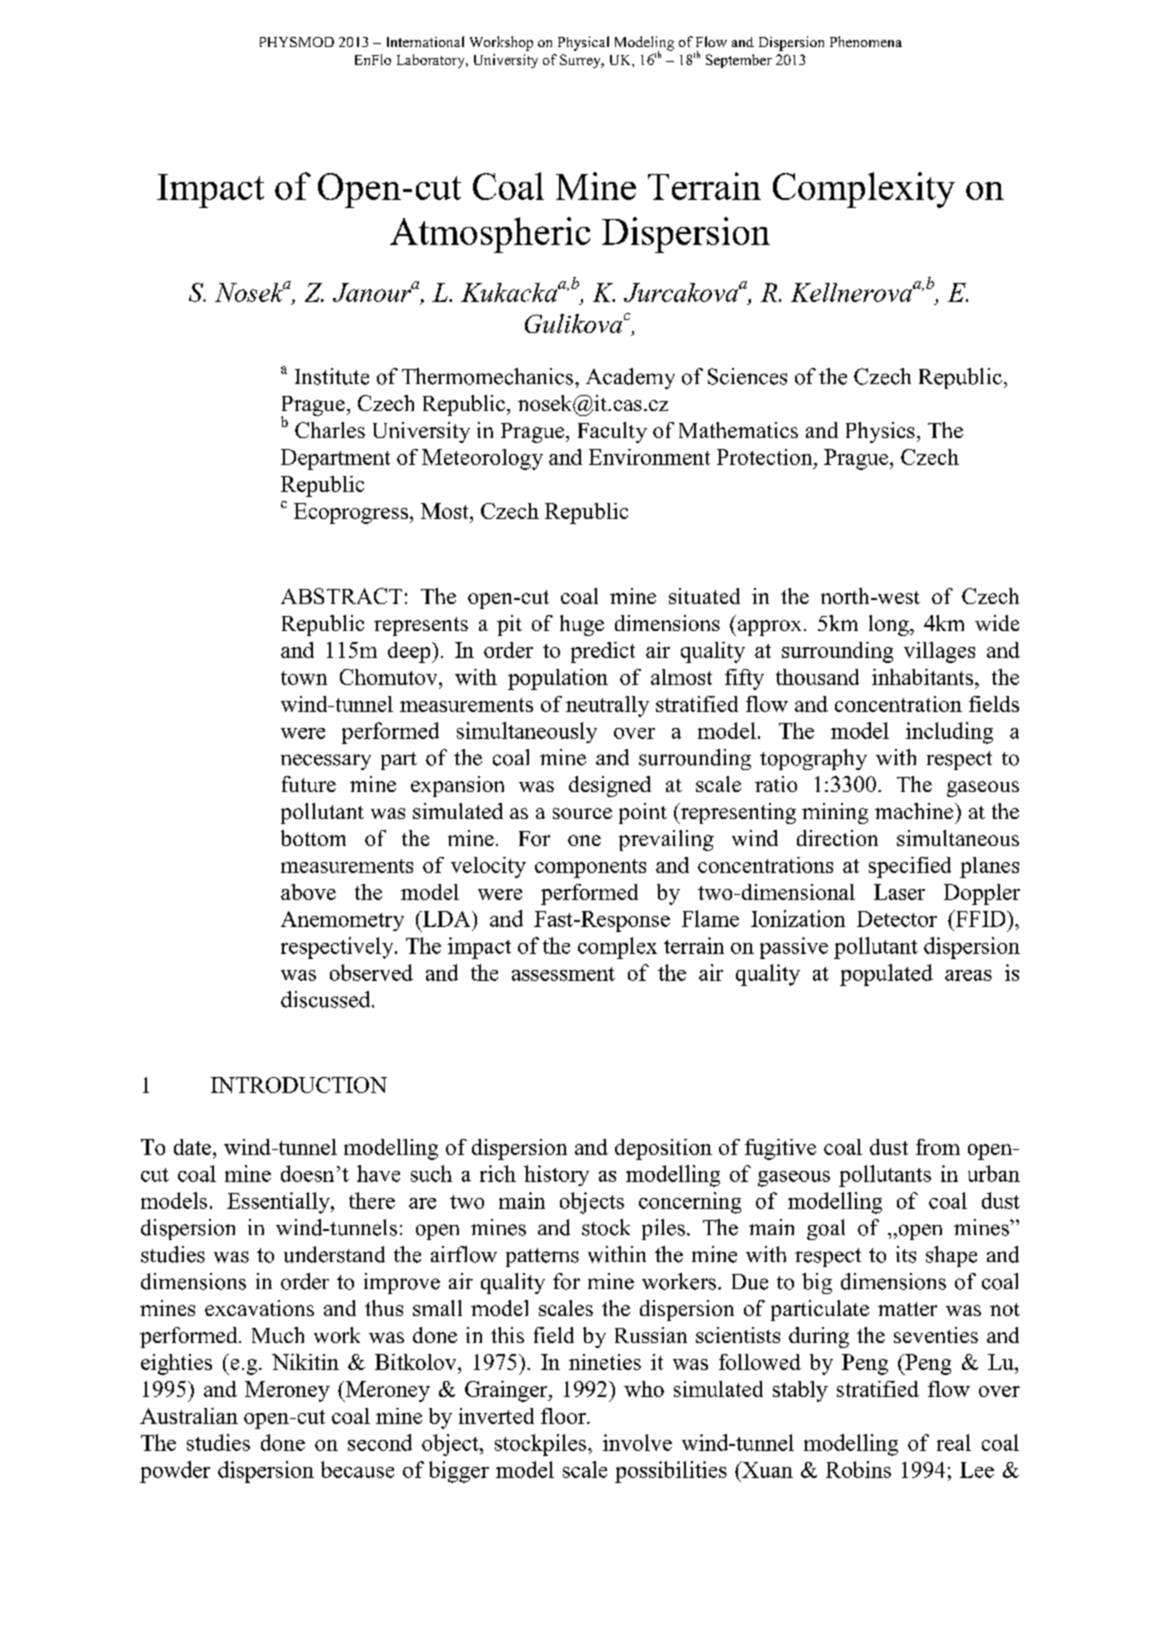 This page has height=1641, width=1160. I want to click on designed, so click(610, 786).
